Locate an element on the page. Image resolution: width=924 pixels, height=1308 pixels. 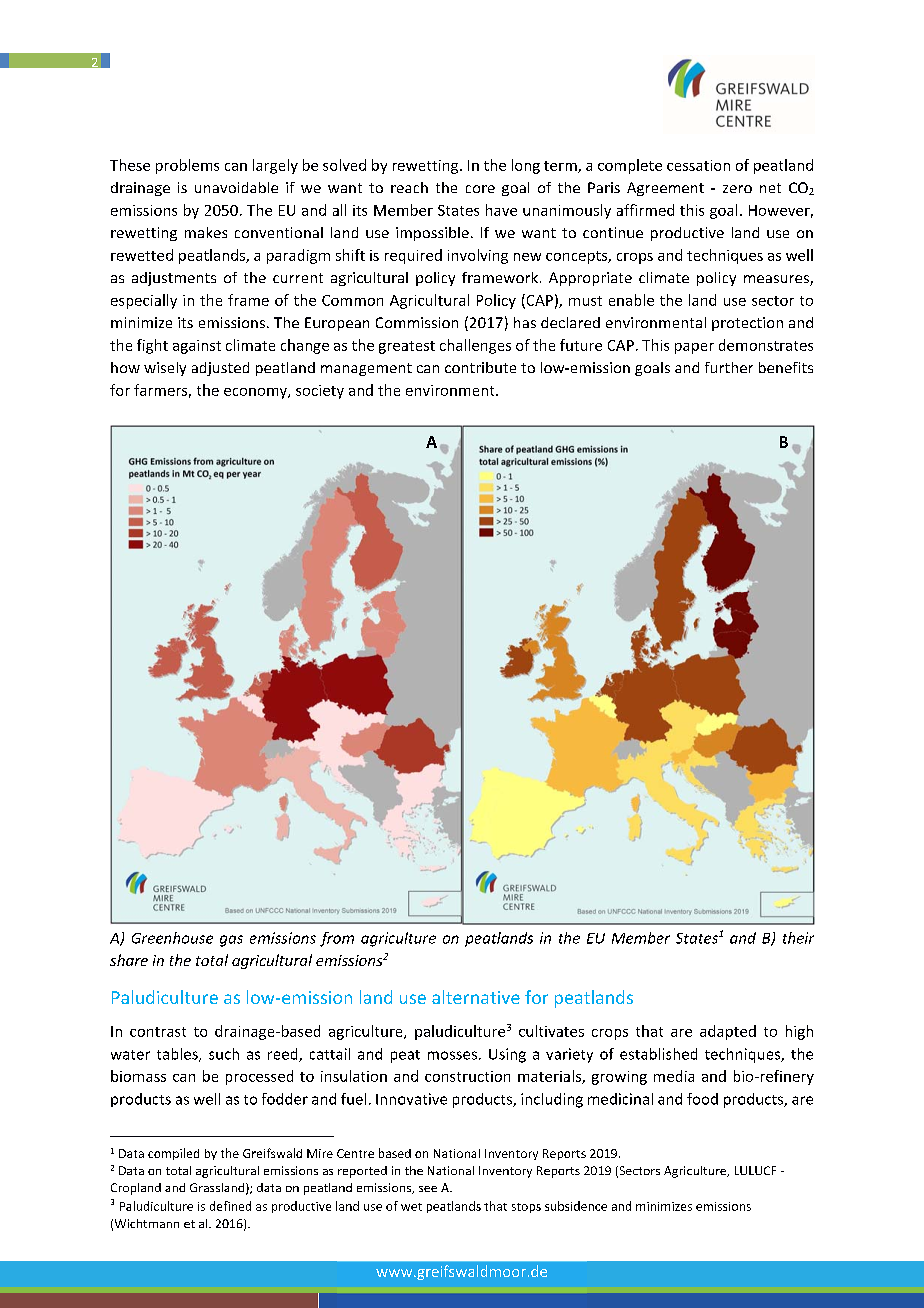
further is located at coordinates (729, 367).
